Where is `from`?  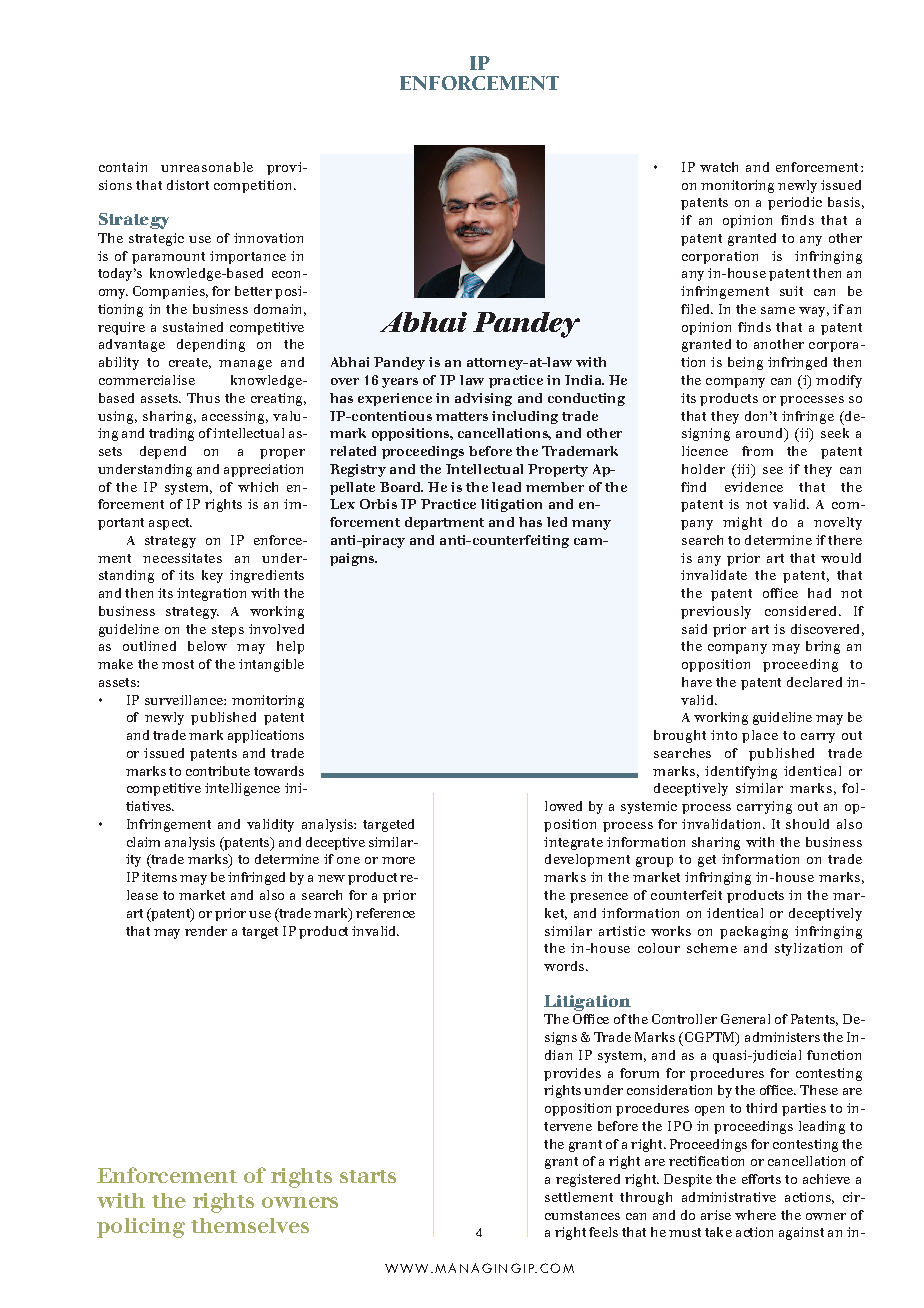 from is located at coordinates (757, 451).
